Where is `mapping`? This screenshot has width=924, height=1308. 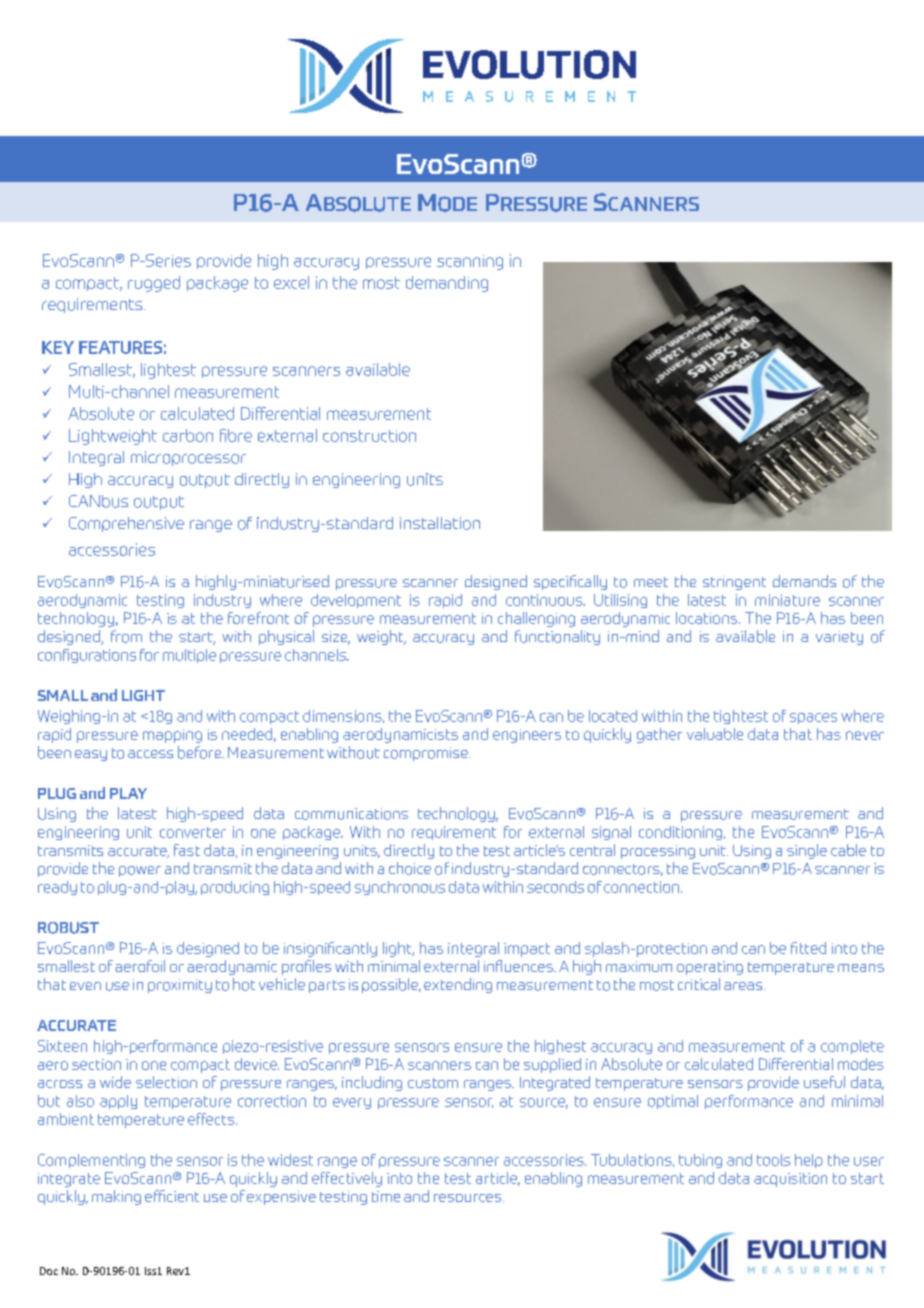
mapping is located at coordinates (172, 736).
